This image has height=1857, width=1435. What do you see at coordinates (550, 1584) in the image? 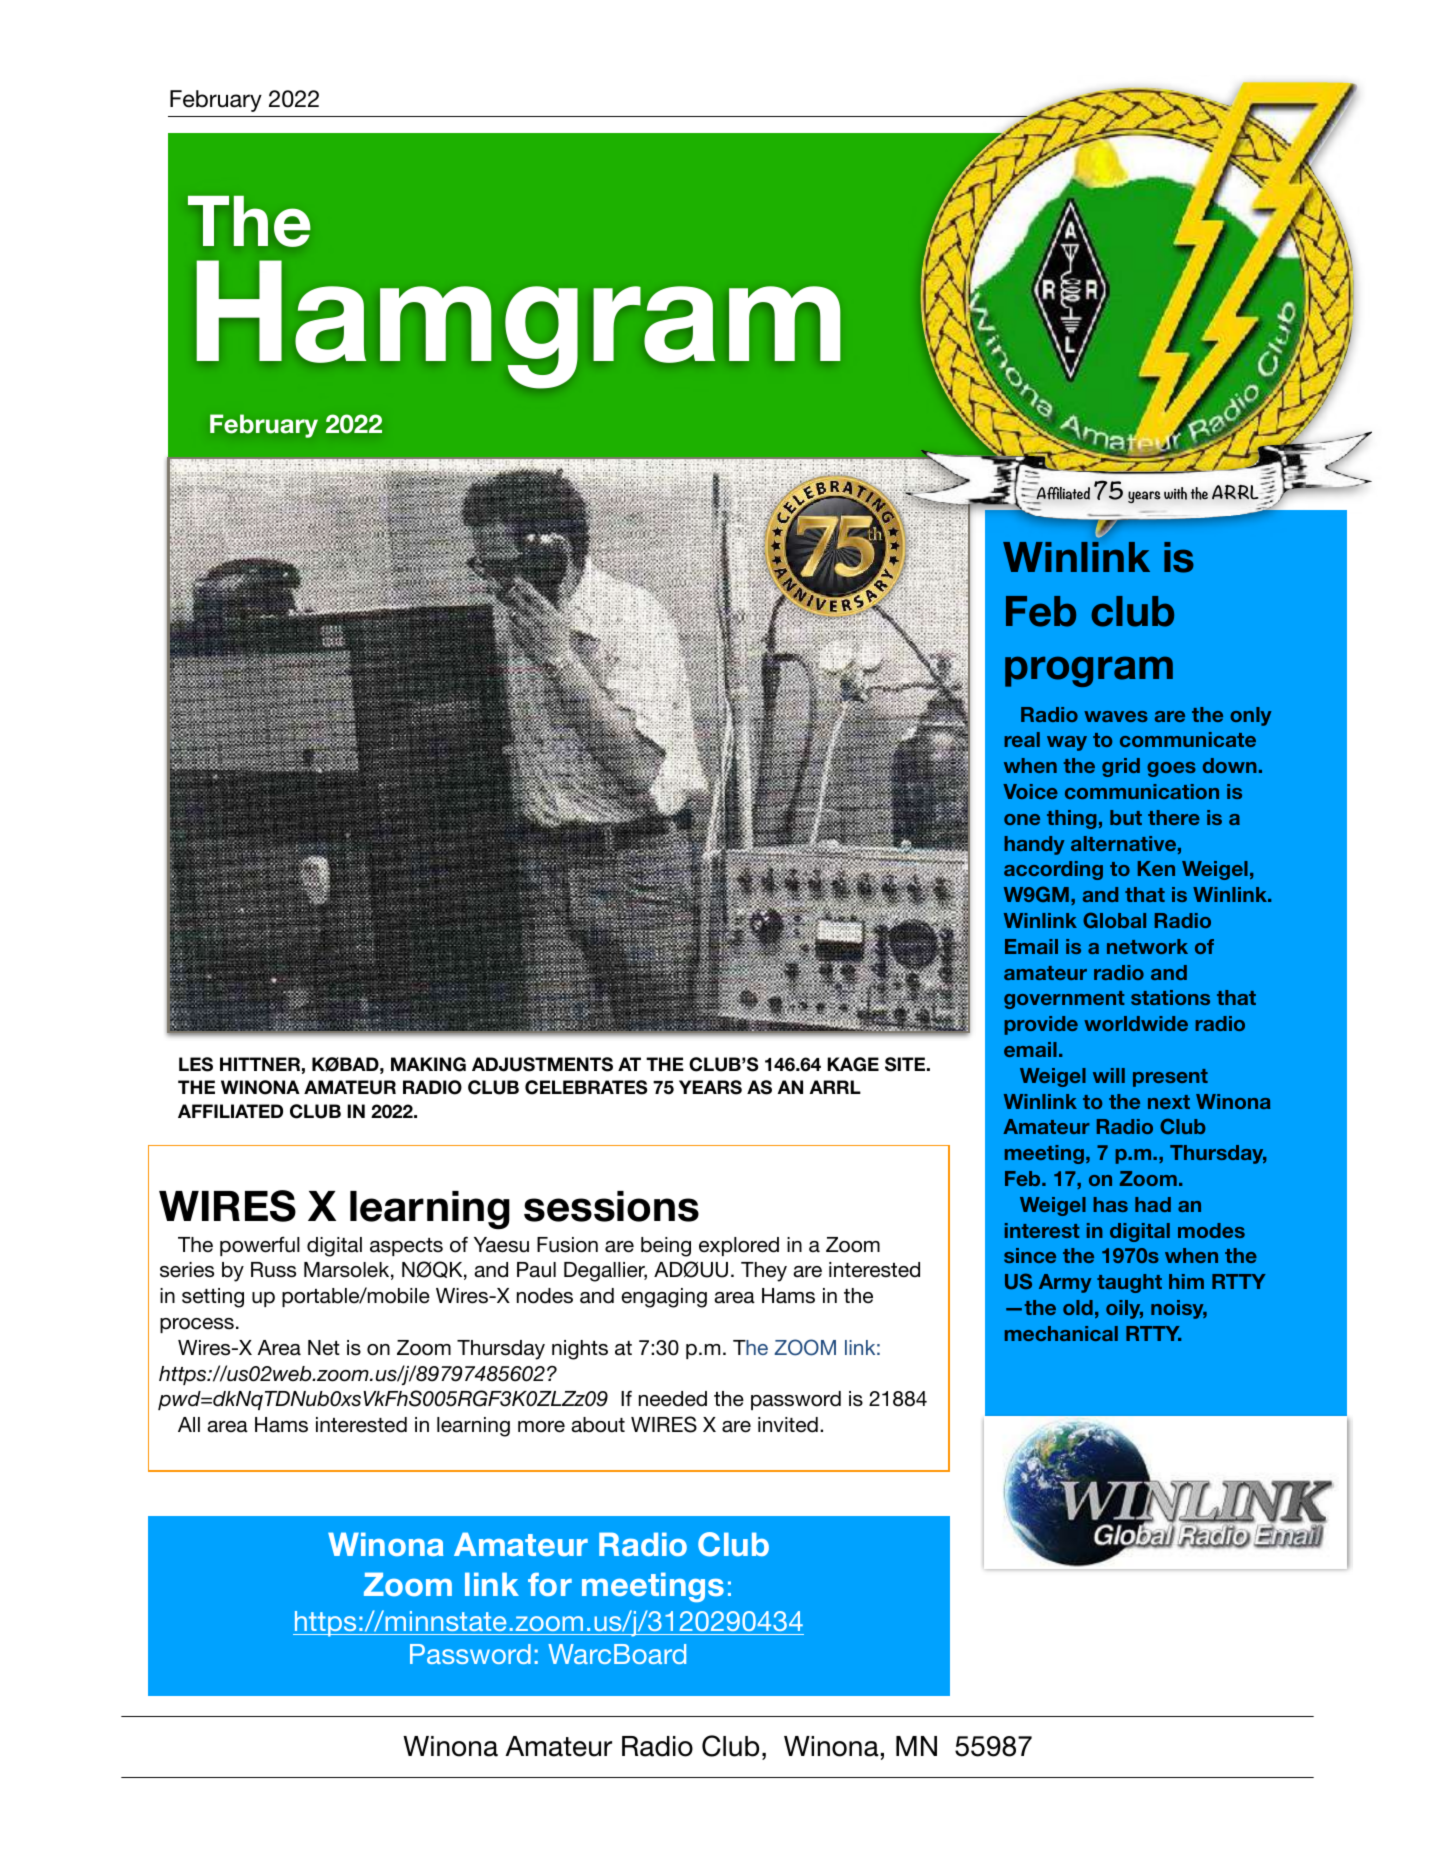
I see `for` at bounding box center [550, 1584].
